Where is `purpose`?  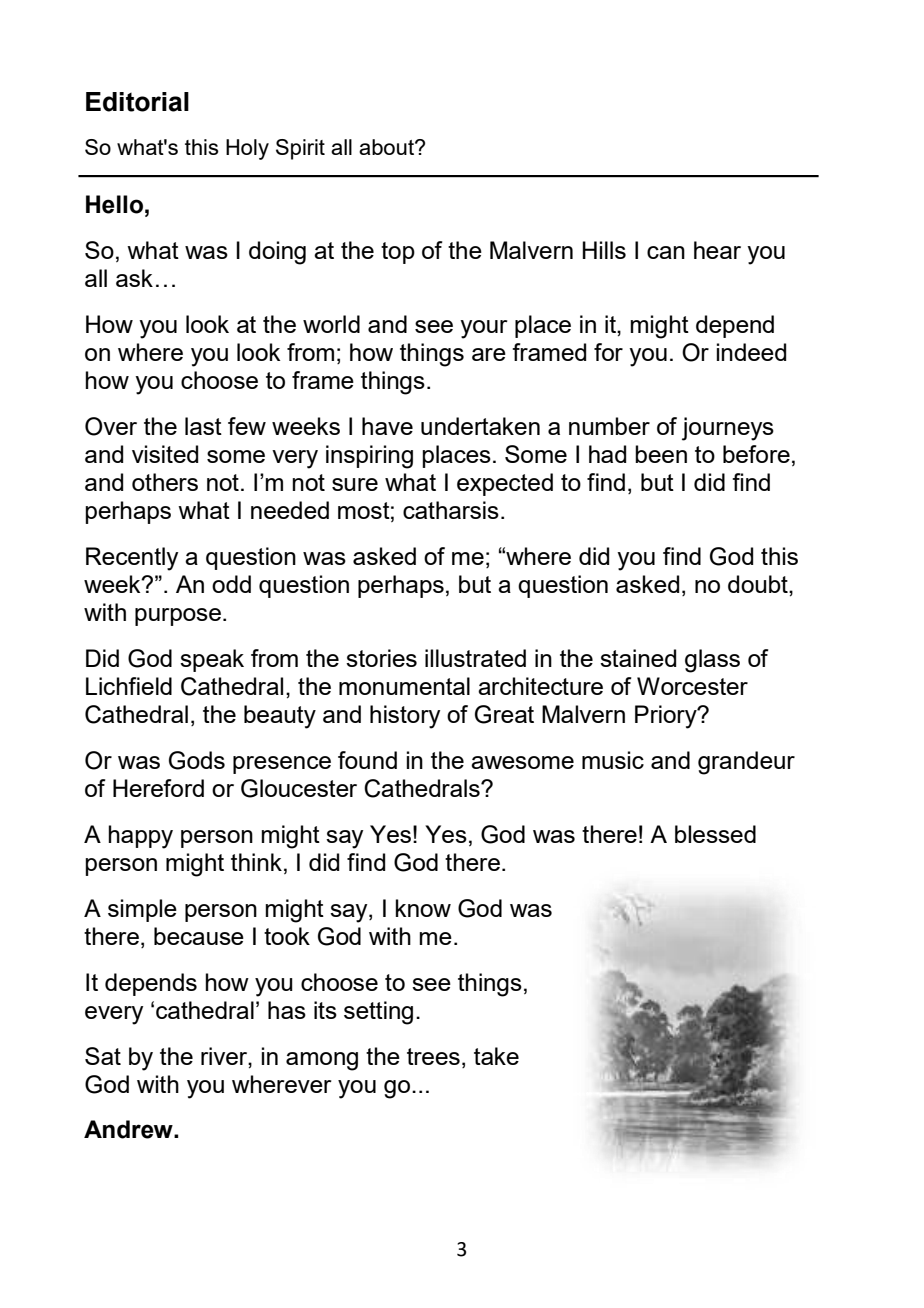
purpose is located at coordinates (178, 617).
